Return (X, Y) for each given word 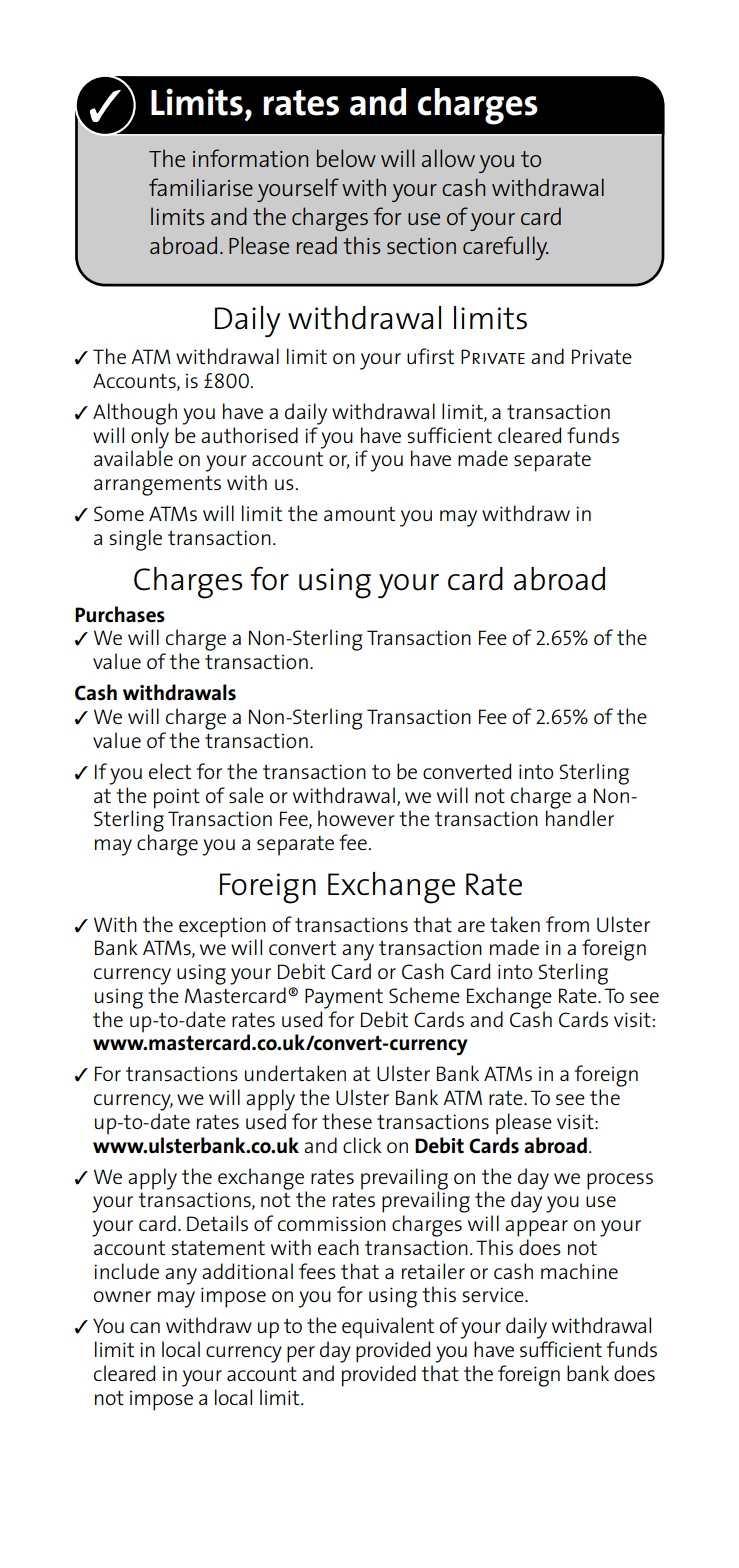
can (145, 1327)
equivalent (388, 1328)
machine (579, 1271)
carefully (505, 248)
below (346, 158)
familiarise (201, 187)
